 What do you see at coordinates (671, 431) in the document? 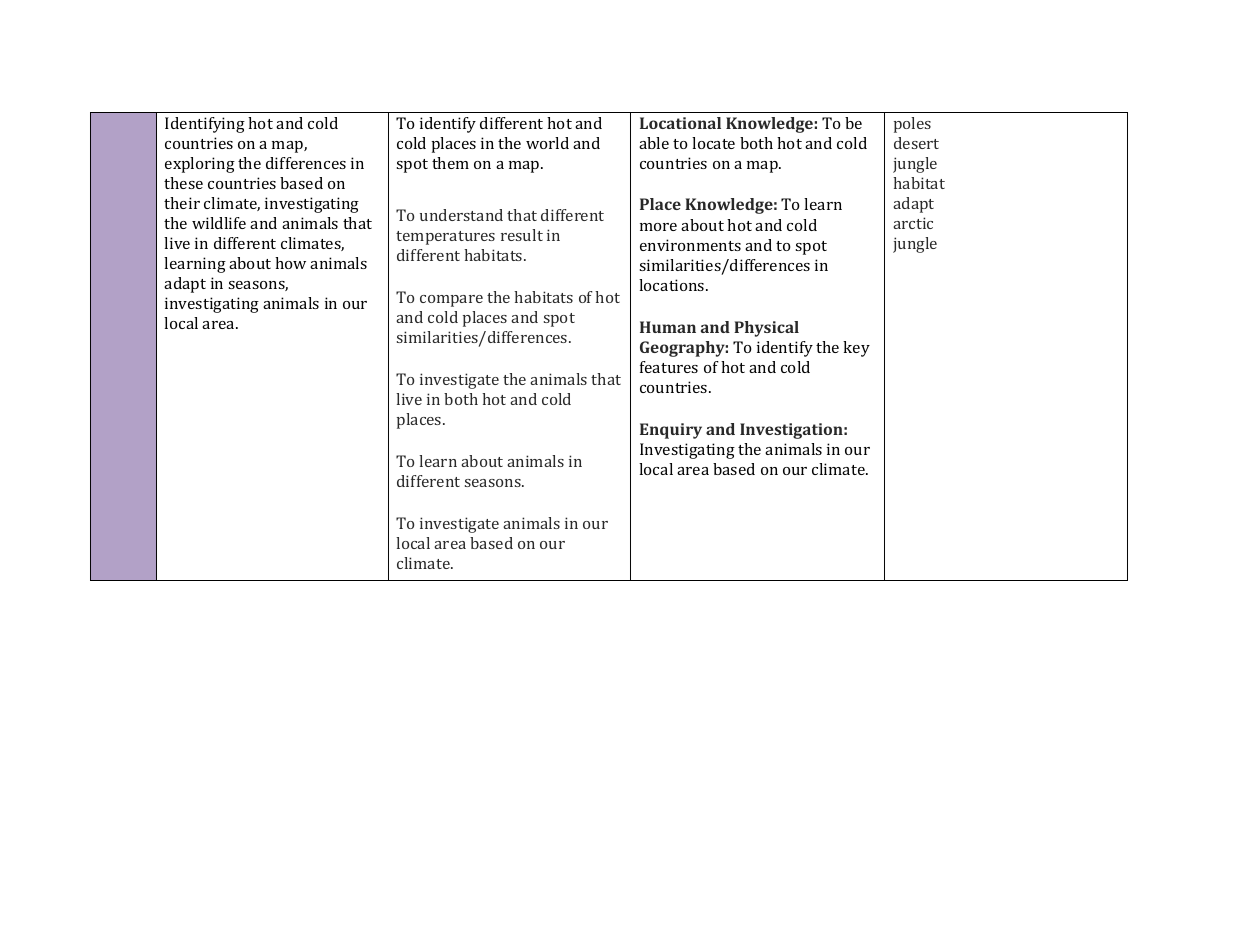
I see `Enquiry` at bounding box center [671, 431].
